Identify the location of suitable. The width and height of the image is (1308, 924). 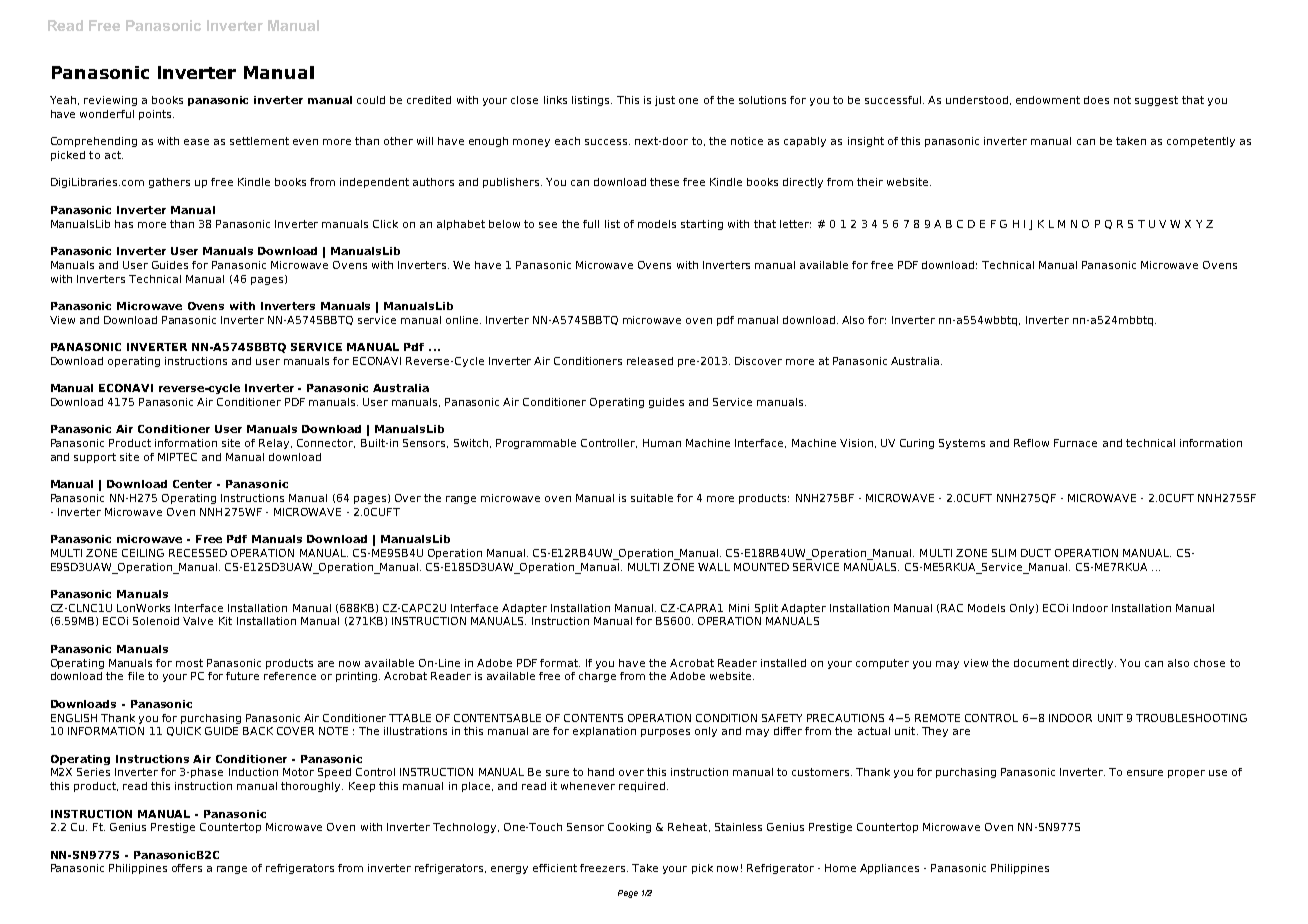
(652, 498).
